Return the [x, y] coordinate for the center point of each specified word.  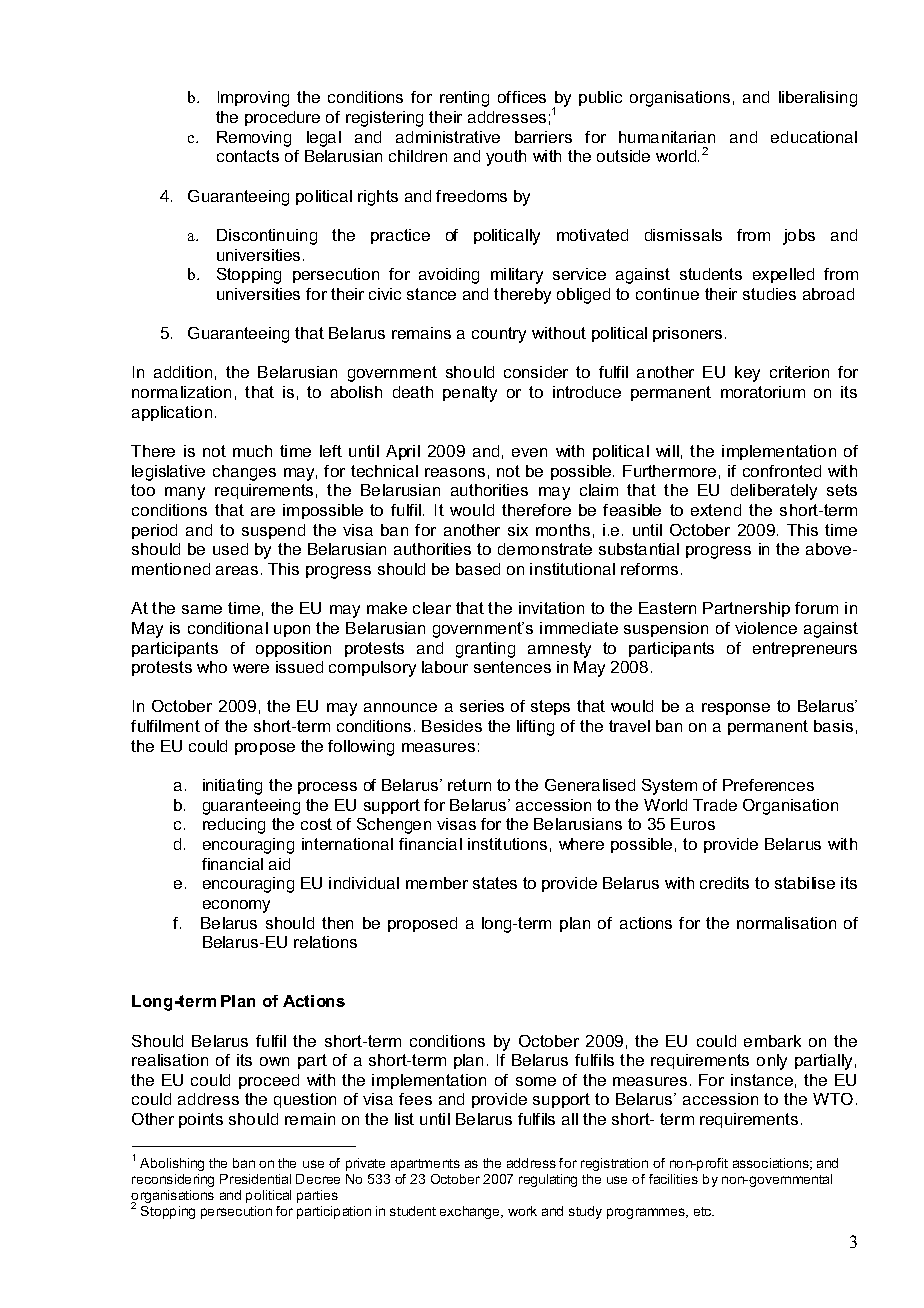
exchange [471, 1212]
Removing [254, 139]
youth [506, 158]
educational [814, 137]
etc [704, 1211]
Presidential [255, 1179]
